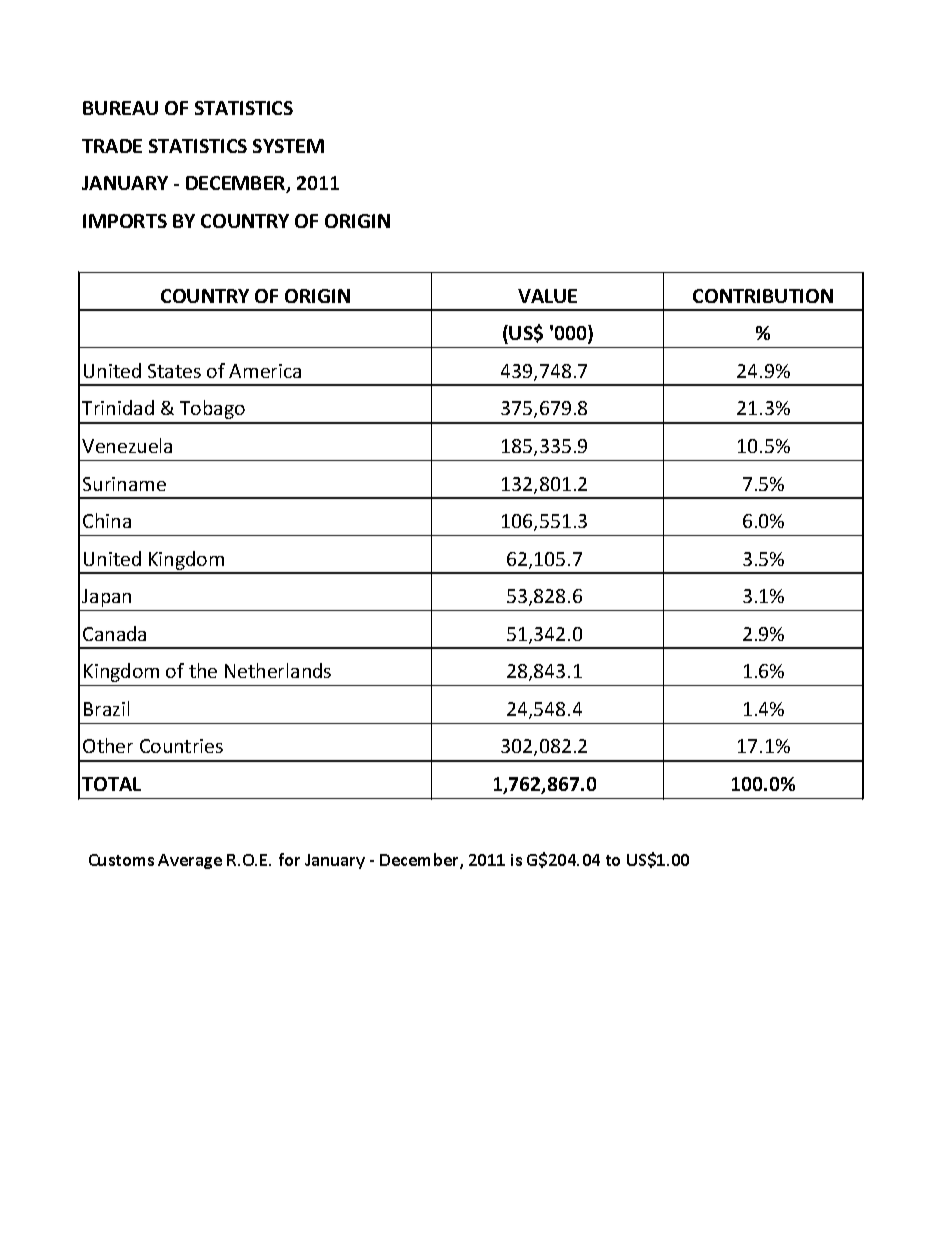  I want to click on States, so click(174, 371).
